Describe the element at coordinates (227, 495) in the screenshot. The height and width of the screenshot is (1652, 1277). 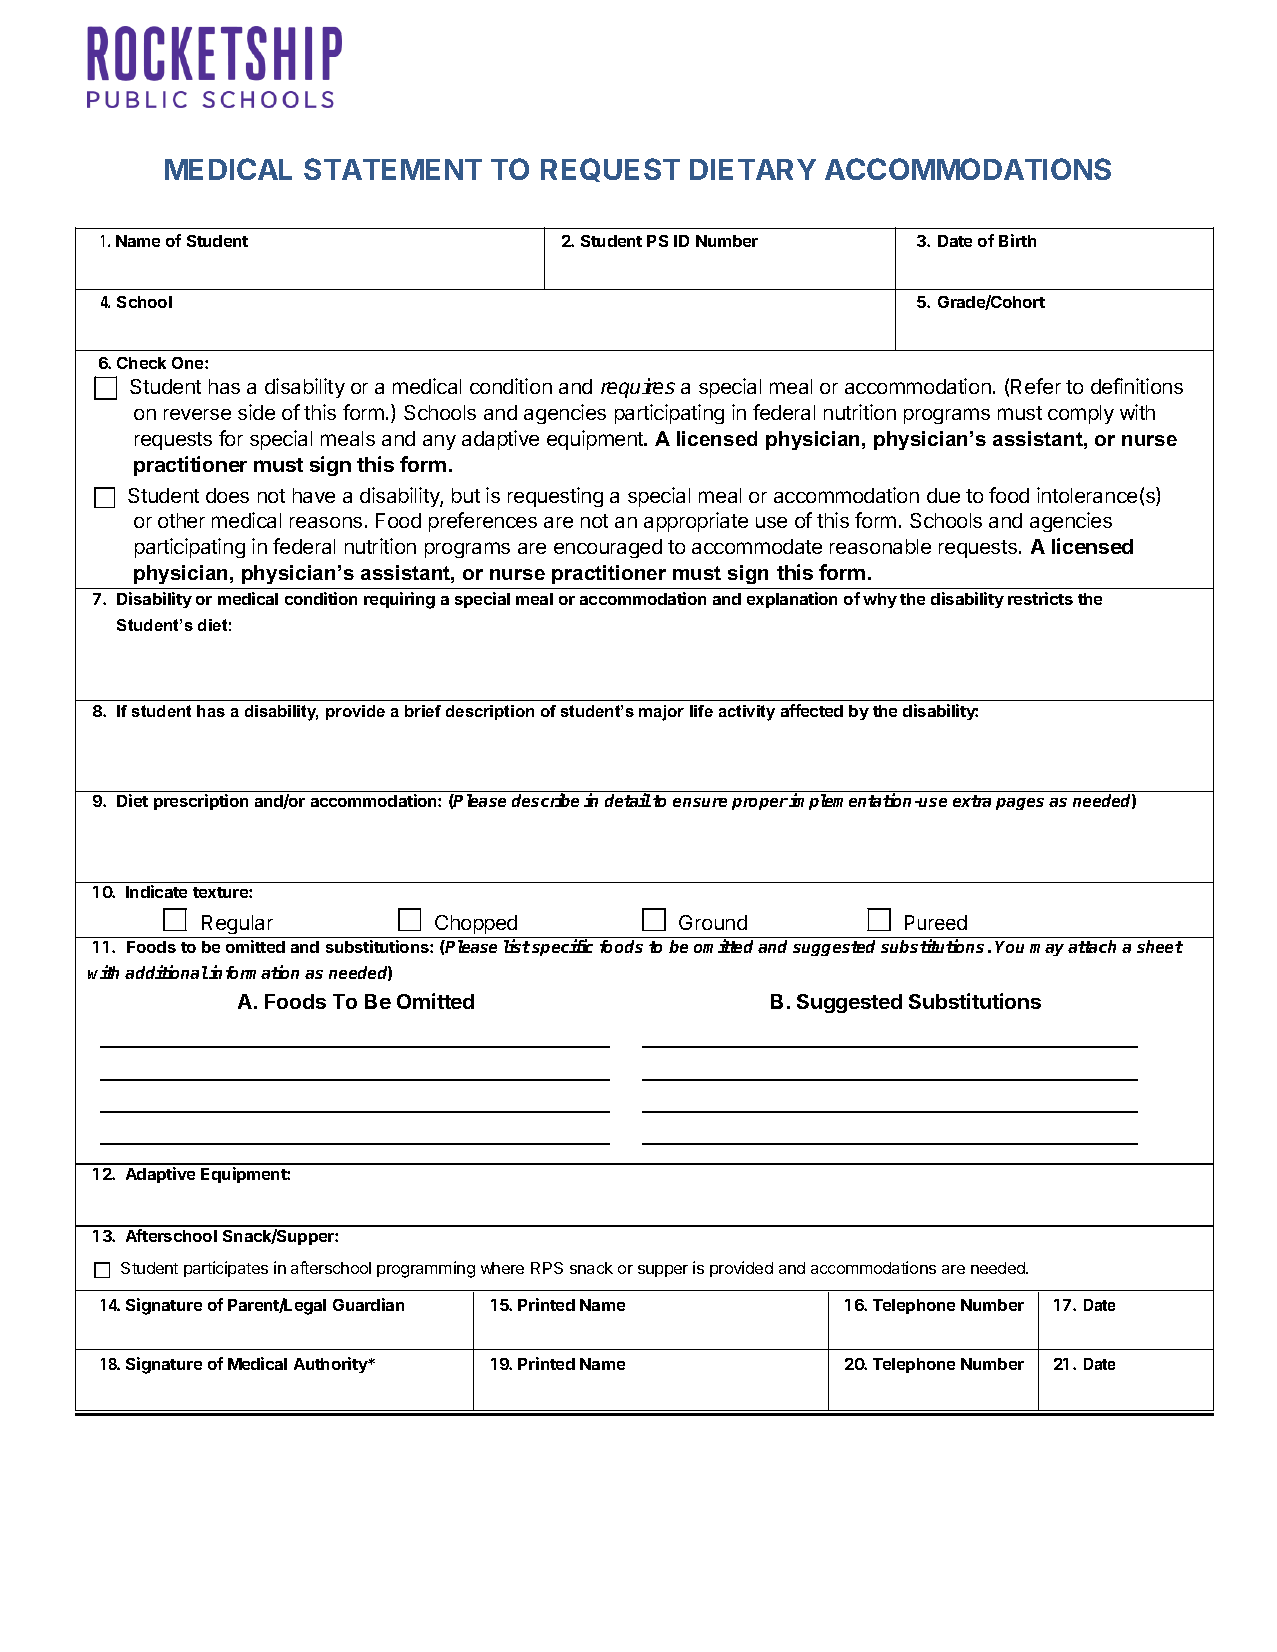
I see `does` at that location.
